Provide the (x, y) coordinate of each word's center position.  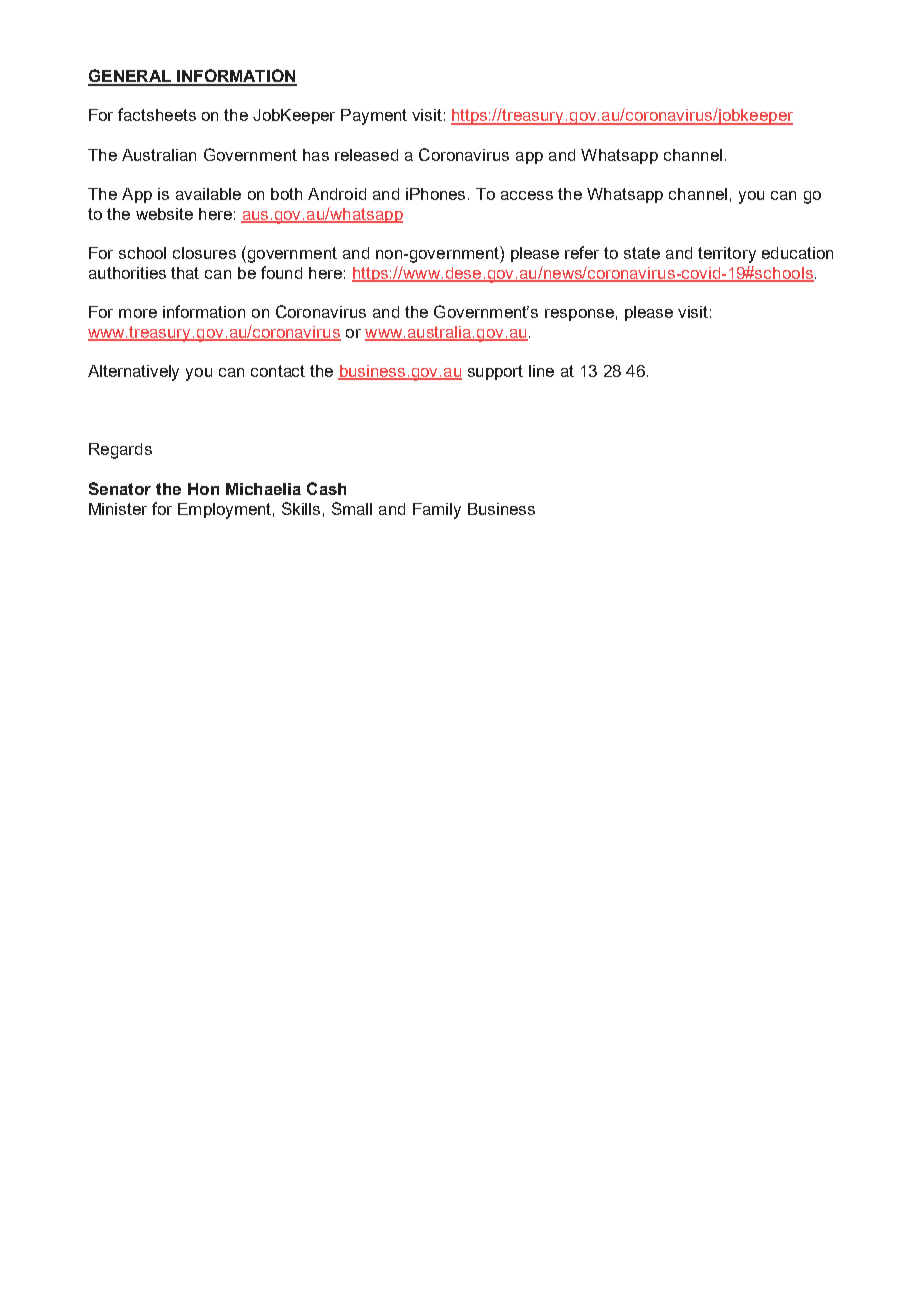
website (164, 214)
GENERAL (131, 77)
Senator (120, 488)
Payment (374, 117)
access (527, 195)
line (541, 371)
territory (727, 255)
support (495, 372)
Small (352, 508)
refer (582, 252)
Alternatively (133, 373)
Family (437, 511)
